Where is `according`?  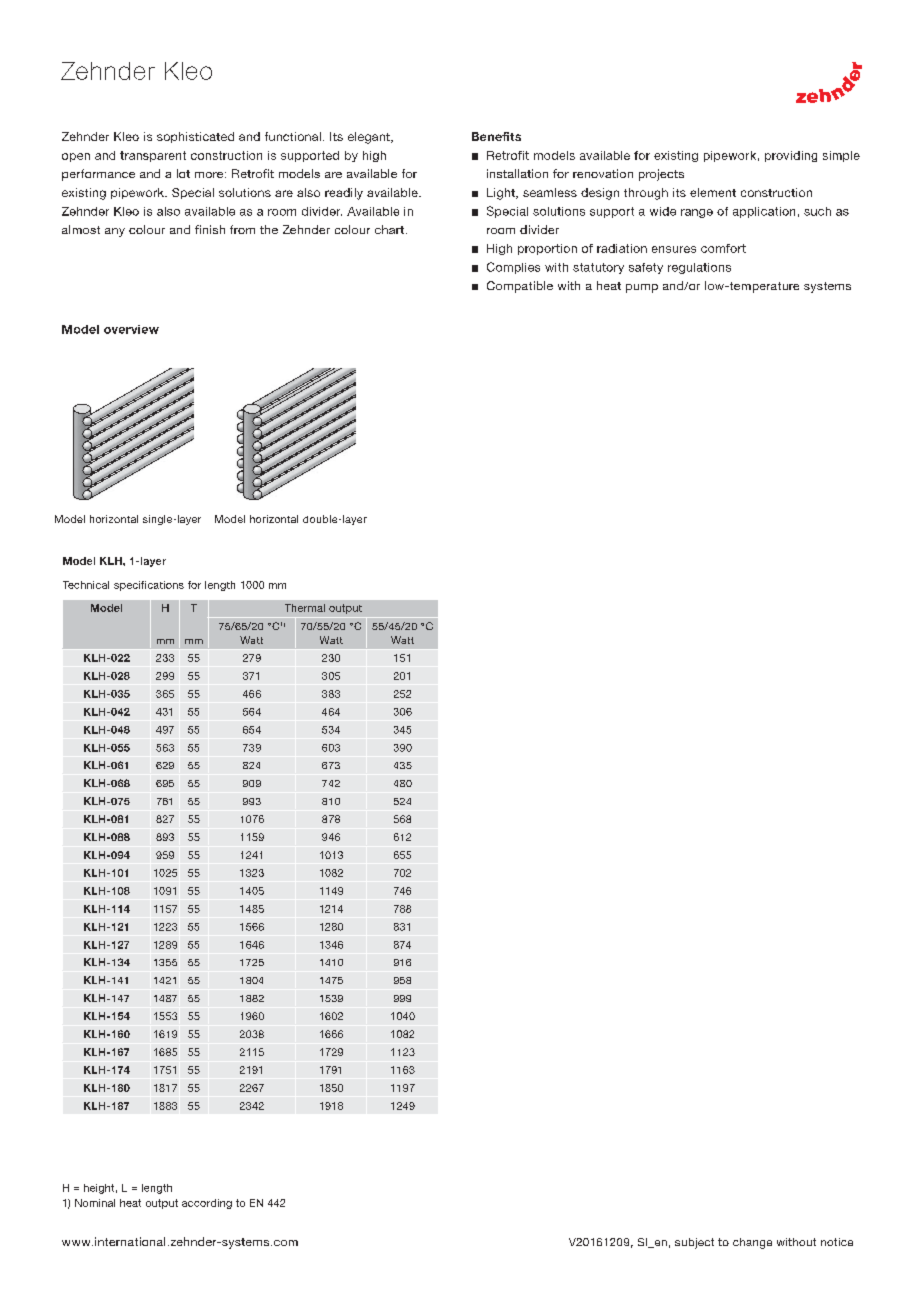
according is located at coordinates (207, 1204).
